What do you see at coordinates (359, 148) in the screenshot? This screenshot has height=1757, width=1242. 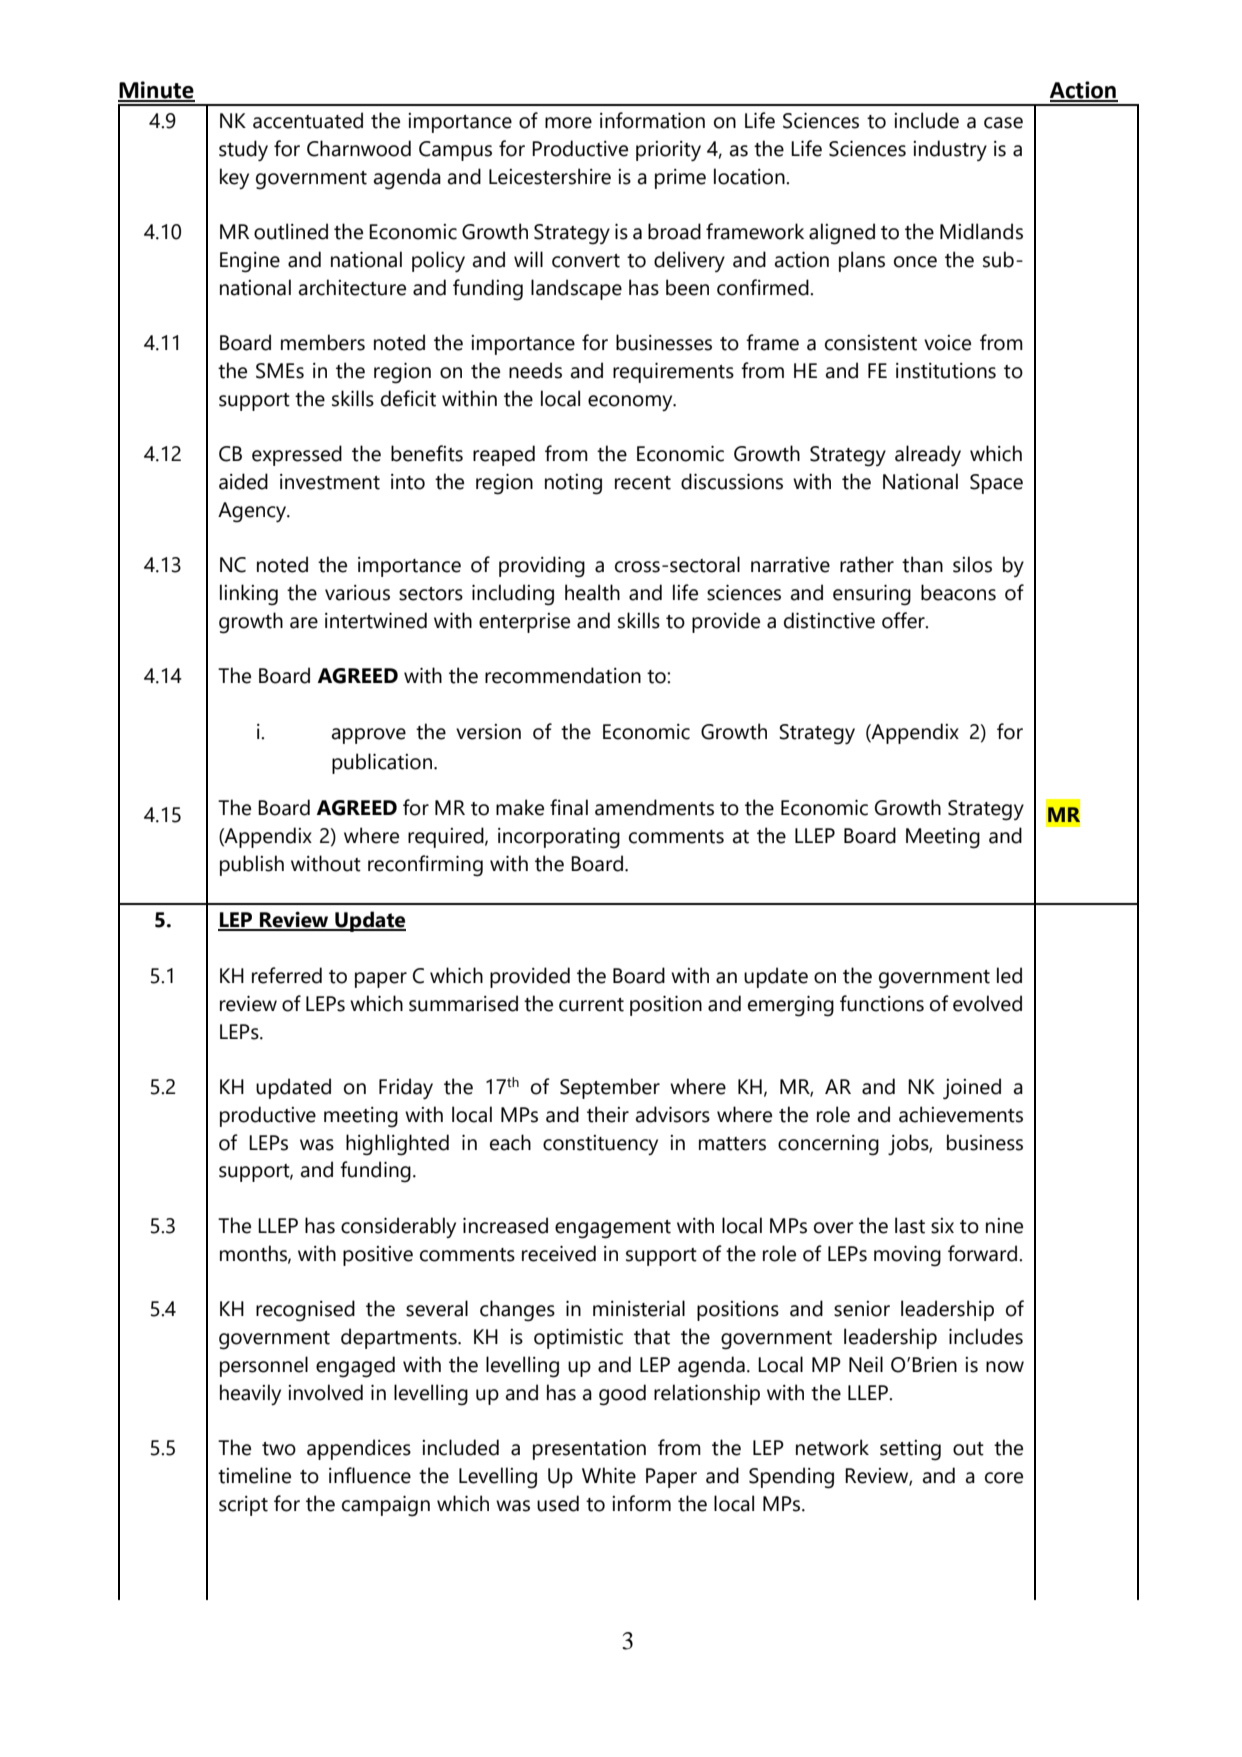 I see `Charnwood` at bounding box center [359, 148].
